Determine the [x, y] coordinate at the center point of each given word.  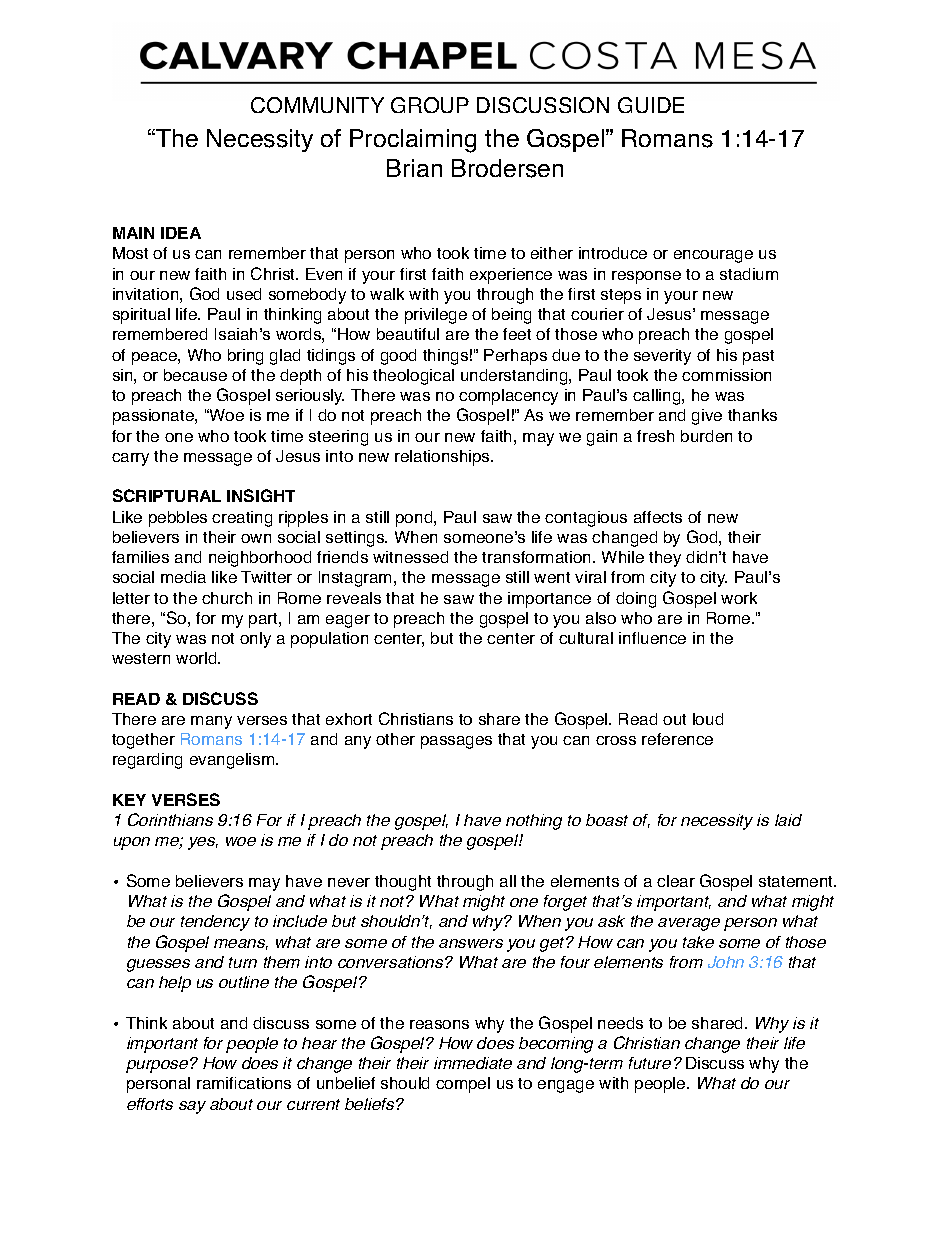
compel [463, 1085]
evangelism [233, 761]
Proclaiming [413, 141]
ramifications [244, 1083]
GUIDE [651, 105]
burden [706, 436]
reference [677, 739]
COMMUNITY [317, 105]
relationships [443, 458]
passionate [154, 417]
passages [456, 742]
